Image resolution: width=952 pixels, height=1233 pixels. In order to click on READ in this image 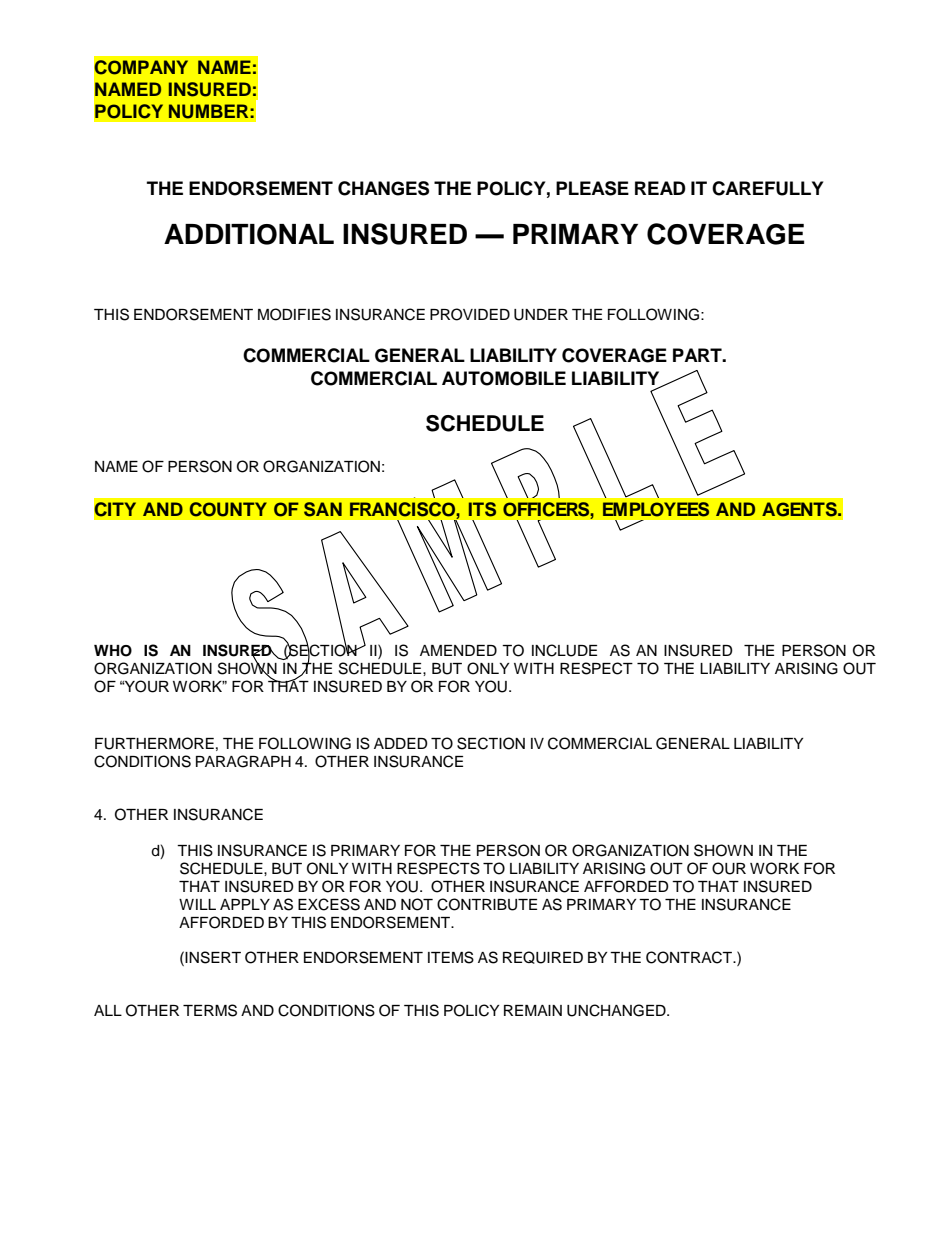, I will do `click(660, 188)`.
